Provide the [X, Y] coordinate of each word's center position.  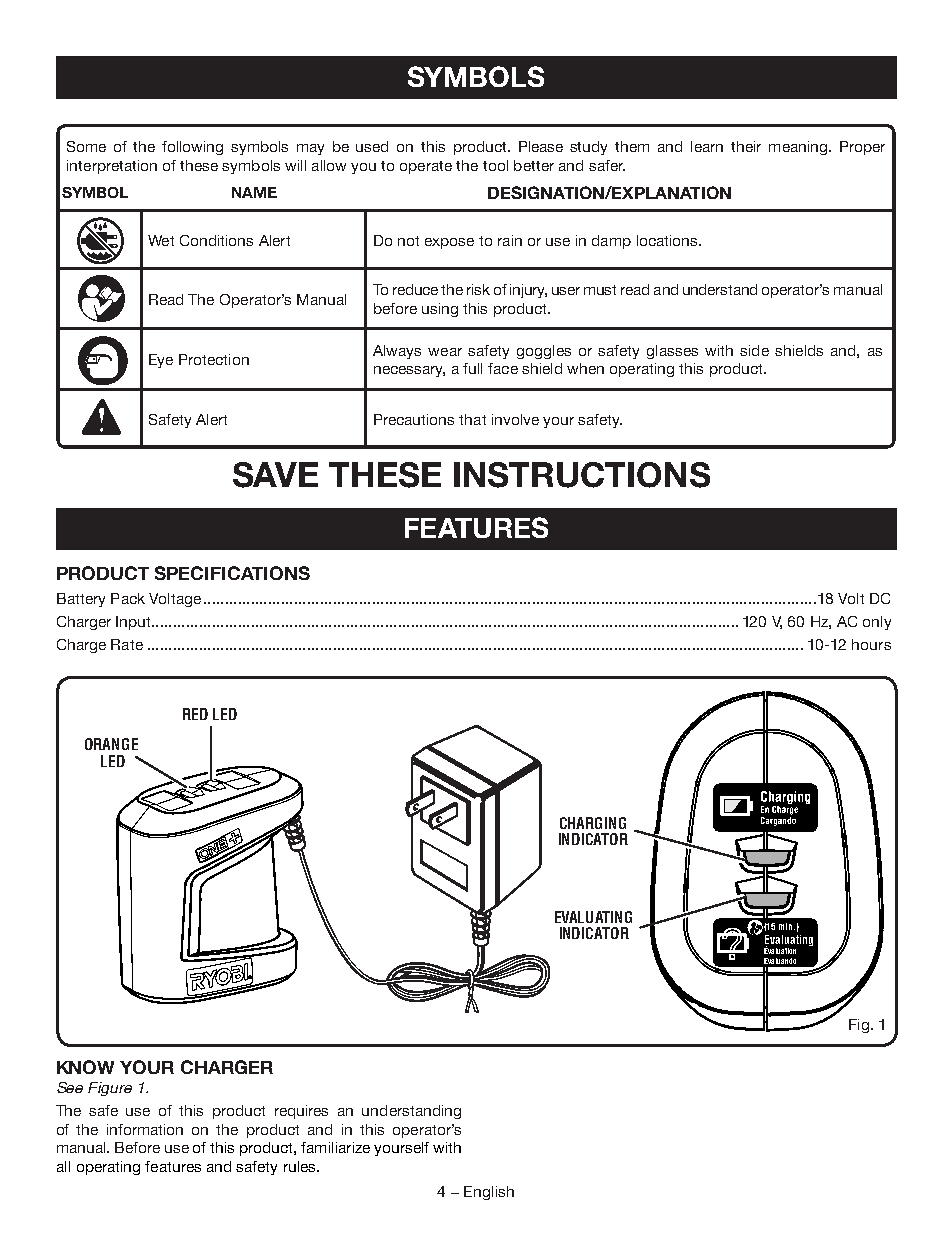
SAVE [275, 475]
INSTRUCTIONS [582, 475]
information [145, 1129]
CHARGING [593, 823]
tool [495, 165]
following [192, 148]
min [787, 926]
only [877, 623]
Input [134, 623]
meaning [798, 148]
